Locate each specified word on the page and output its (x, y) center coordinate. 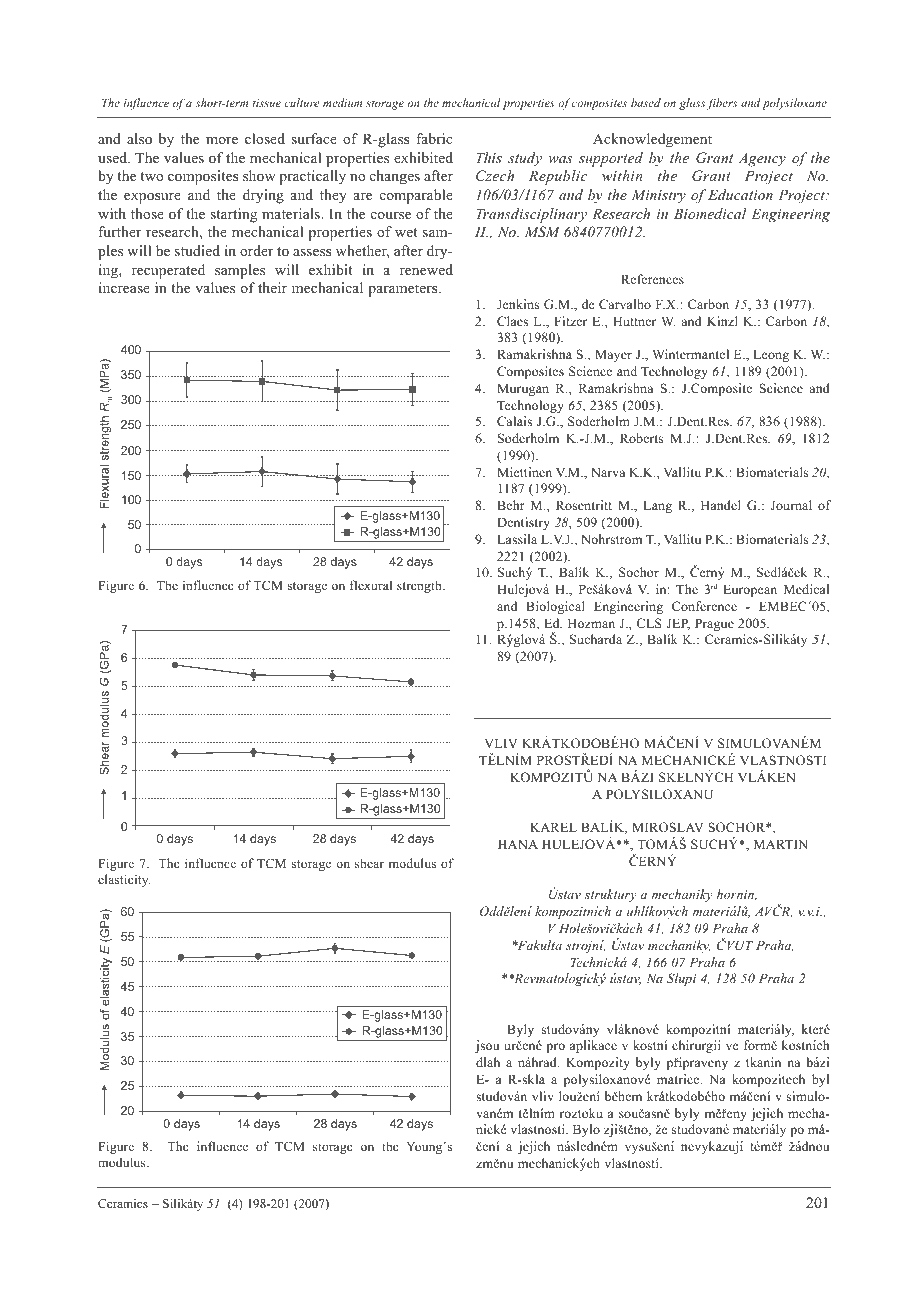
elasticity (124, 880)
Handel (721, 505)
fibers (722, 104)
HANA (518, 844)
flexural (371, 585)
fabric (434, 138)
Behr (511, 505)
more (222, 140)
